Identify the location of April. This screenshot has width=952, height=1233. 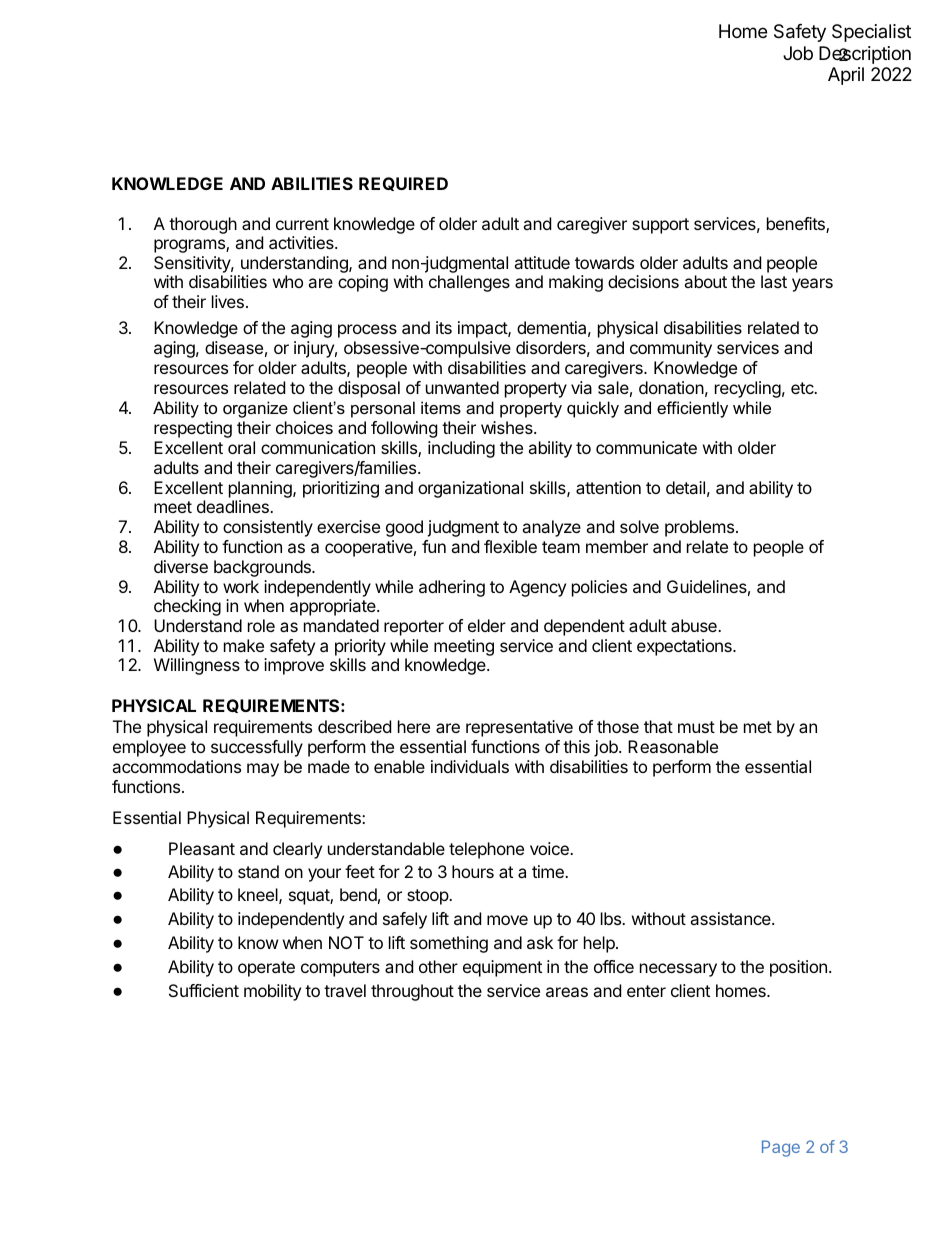
(846, 76).
